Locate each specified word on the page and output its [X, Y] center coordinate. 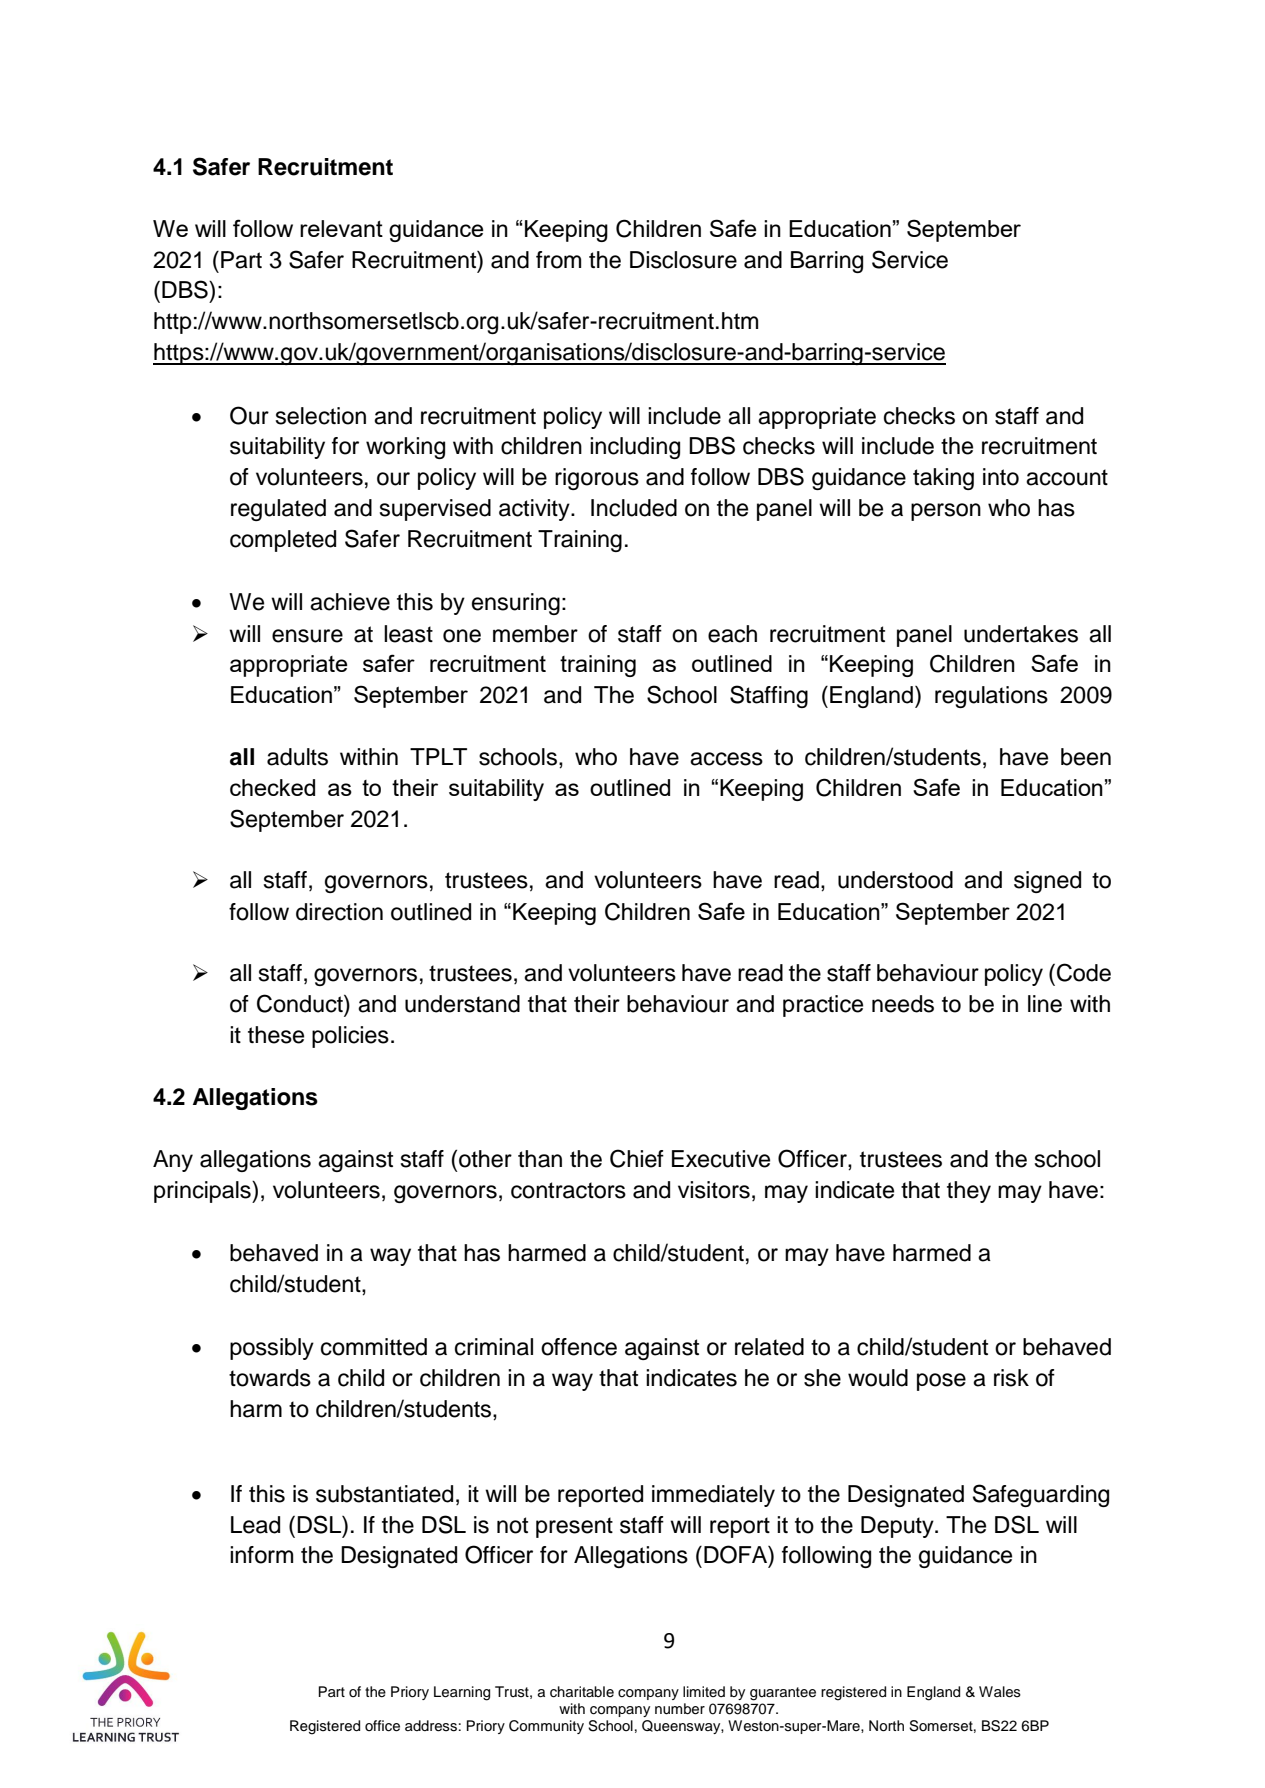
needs [903, 1004]
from [558, 260]
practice [823, 1006]
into [1001, 477]
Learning [462, 1693]
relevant [341, 228]
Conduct [301, 1003]
